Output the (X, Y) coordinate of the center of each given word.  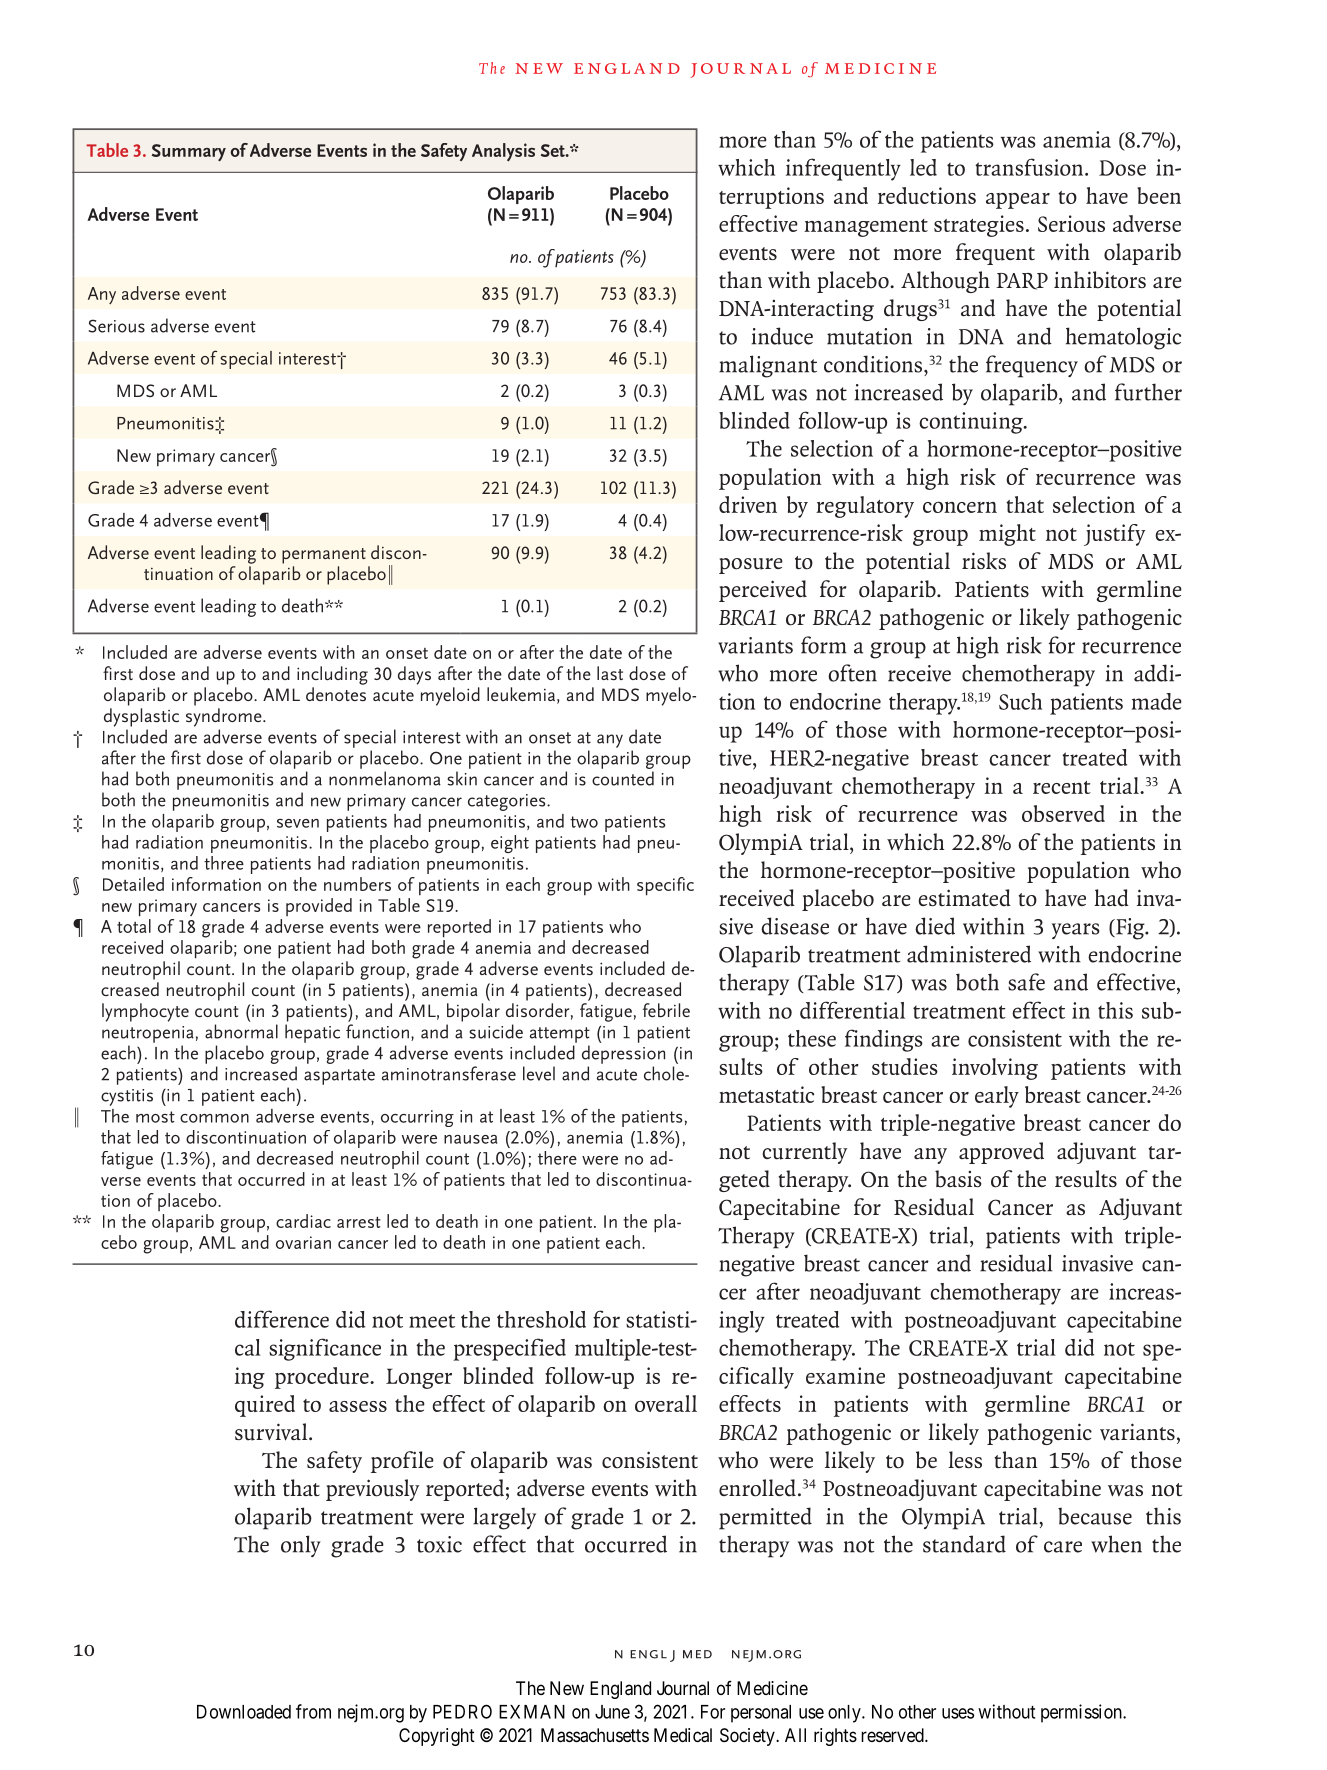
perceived (763, 591)
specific (665, 886)
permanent (324, 556)
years (1076, 931)
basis (958, 1179)
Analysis (503, 152)
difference (282, 1319)
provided (319, 907)
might (1007, 535)
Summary (189, 152)
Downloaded (244, 1712)
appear (1018, 201)
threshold (541, 1319)
